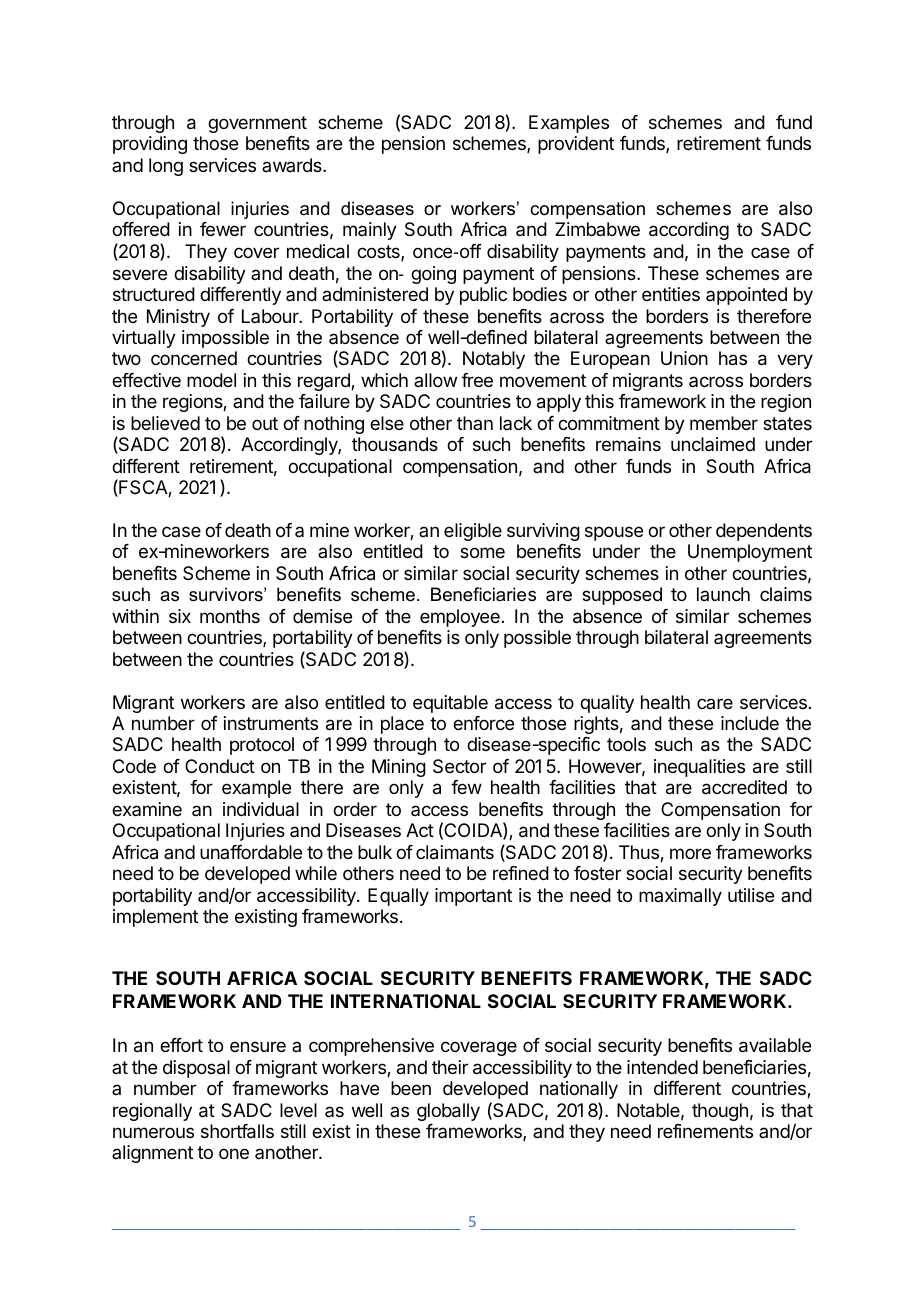 The width and height of the screenshot is (924, 1308). I want to click on implement, so click(155, 918).
